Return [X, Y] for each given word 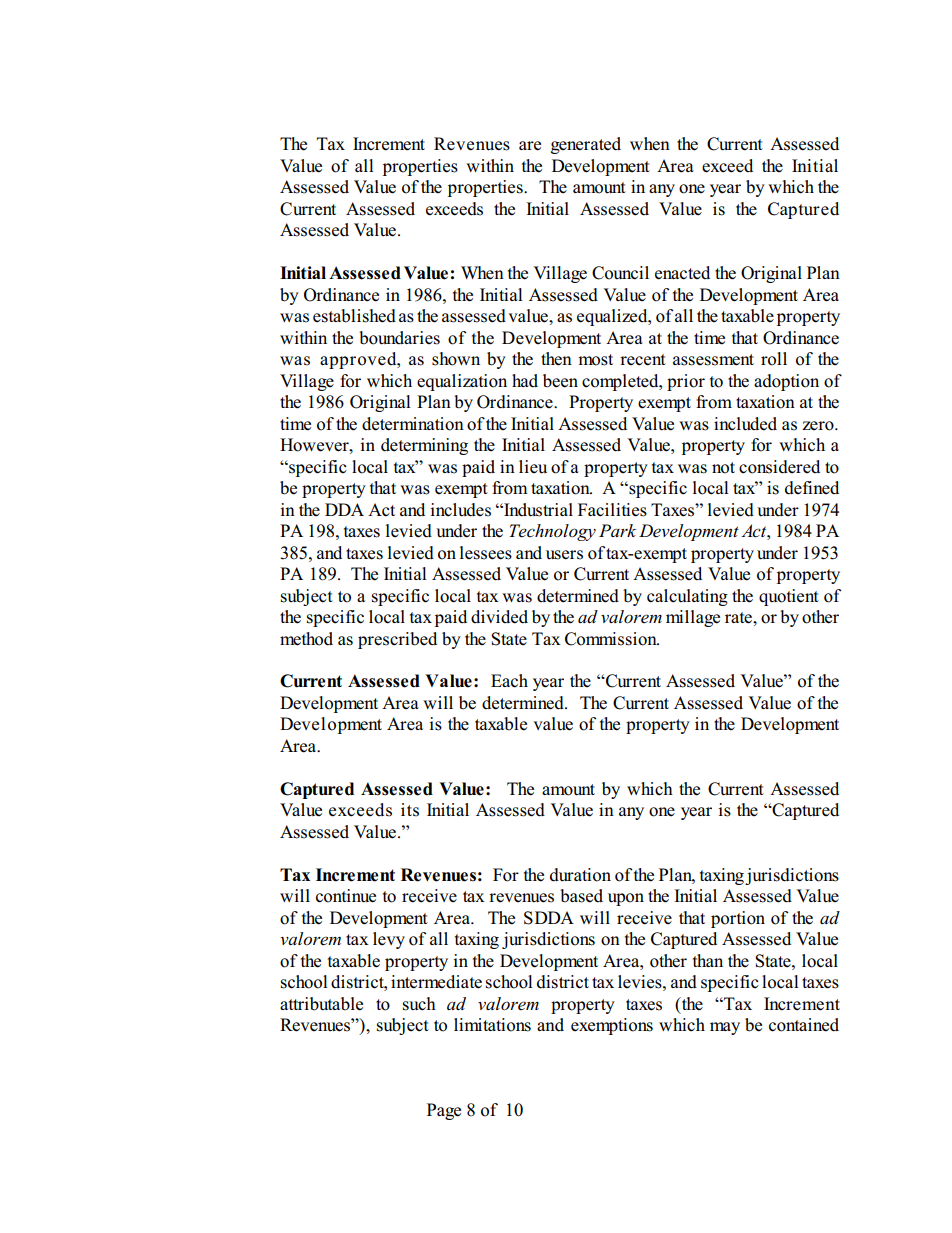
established [354, 316]
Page [444, 1111]
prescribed [397, 640]
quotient [789, 597]
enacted [682, 273]
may [725, 1028]
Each [509, 681]
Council [620, 273]
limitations [492, 1025]
